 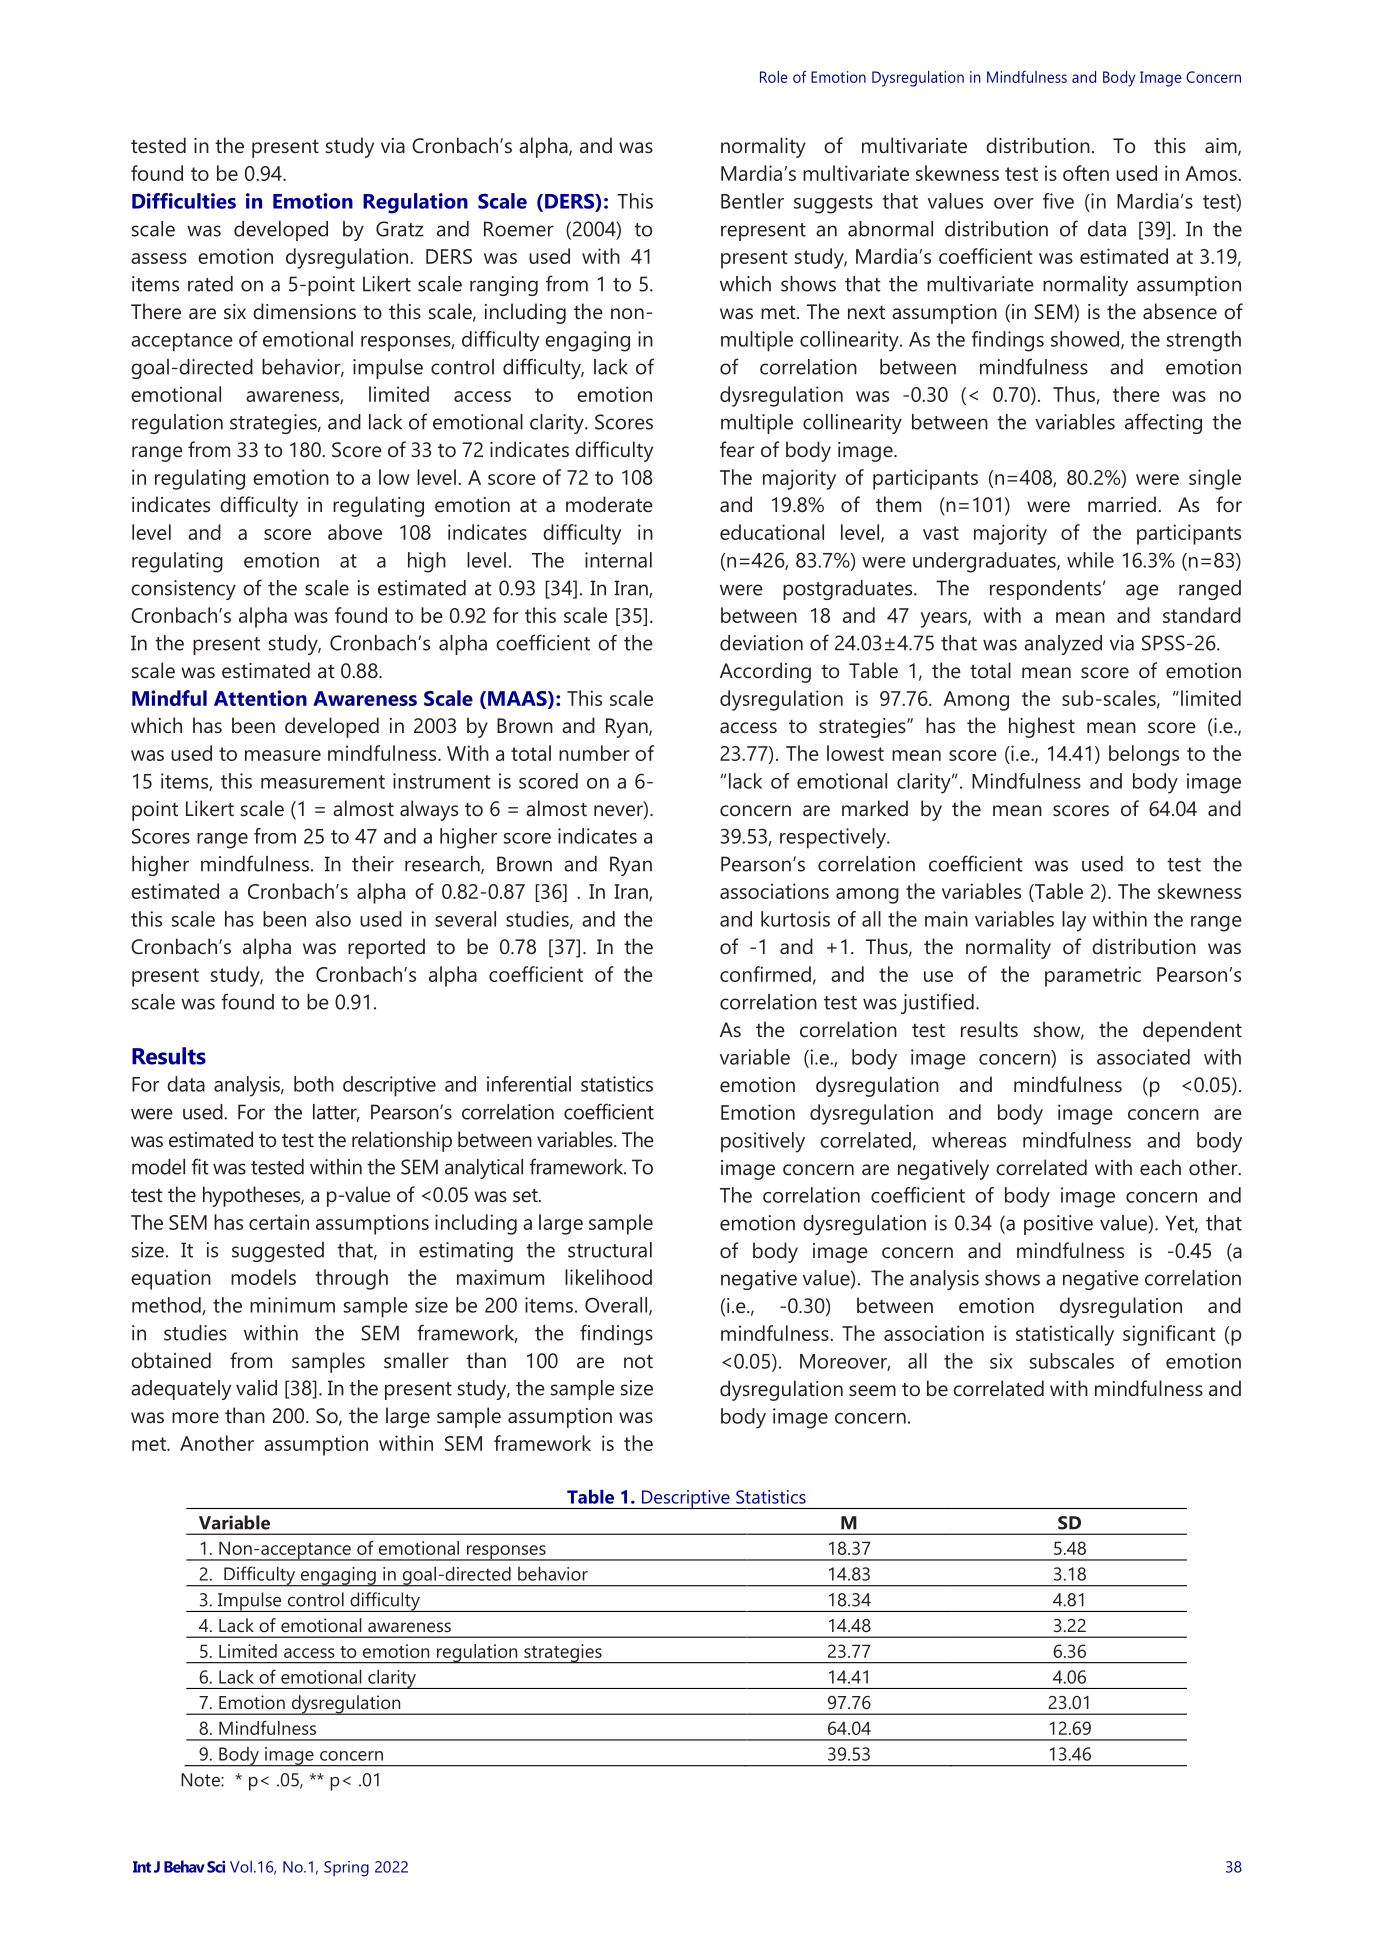 What do you see at coordinates (256, 1388) in the screenshot?
I see `valid` at bounding box center [256, 1388].
